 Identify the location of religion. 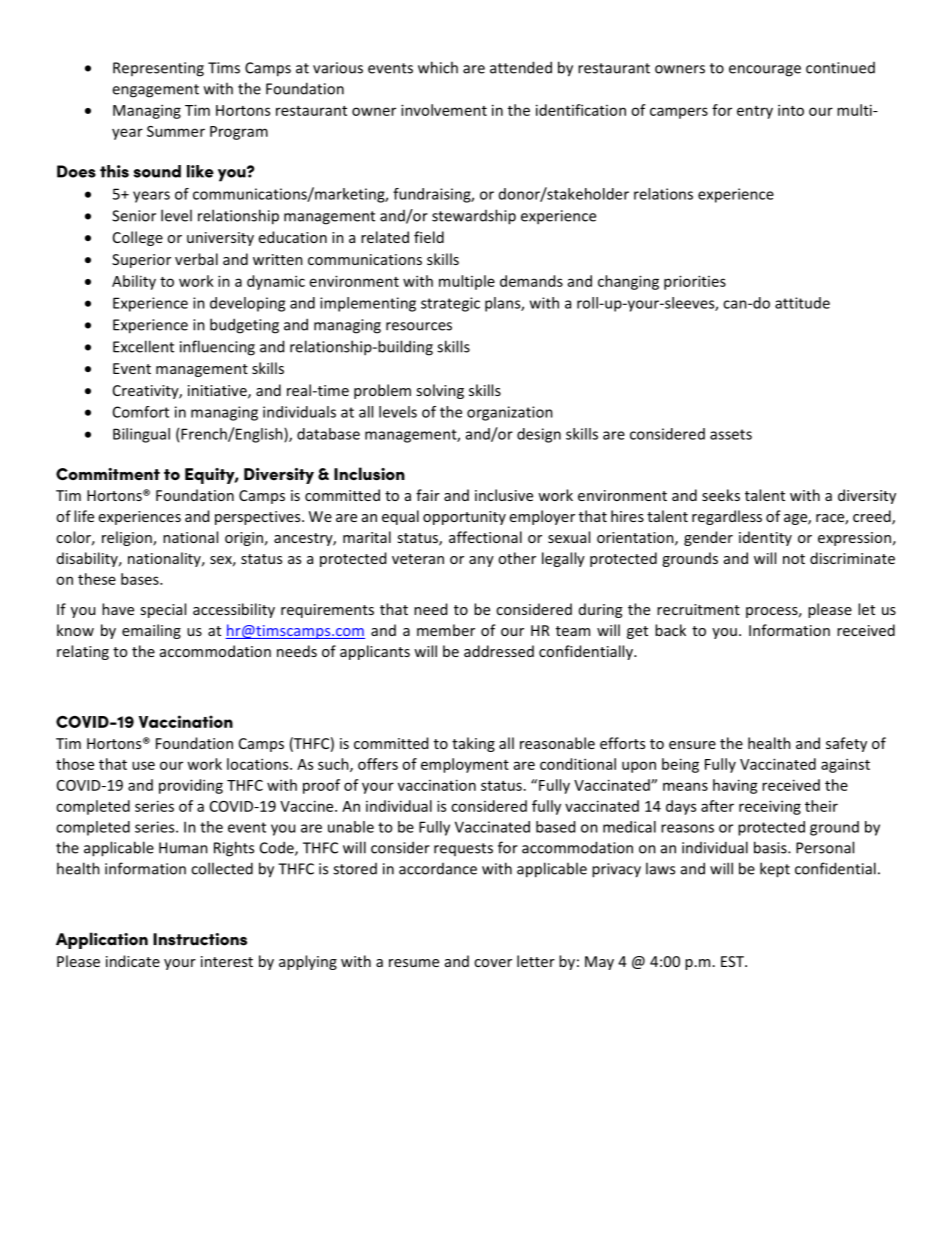
(128, 538).
